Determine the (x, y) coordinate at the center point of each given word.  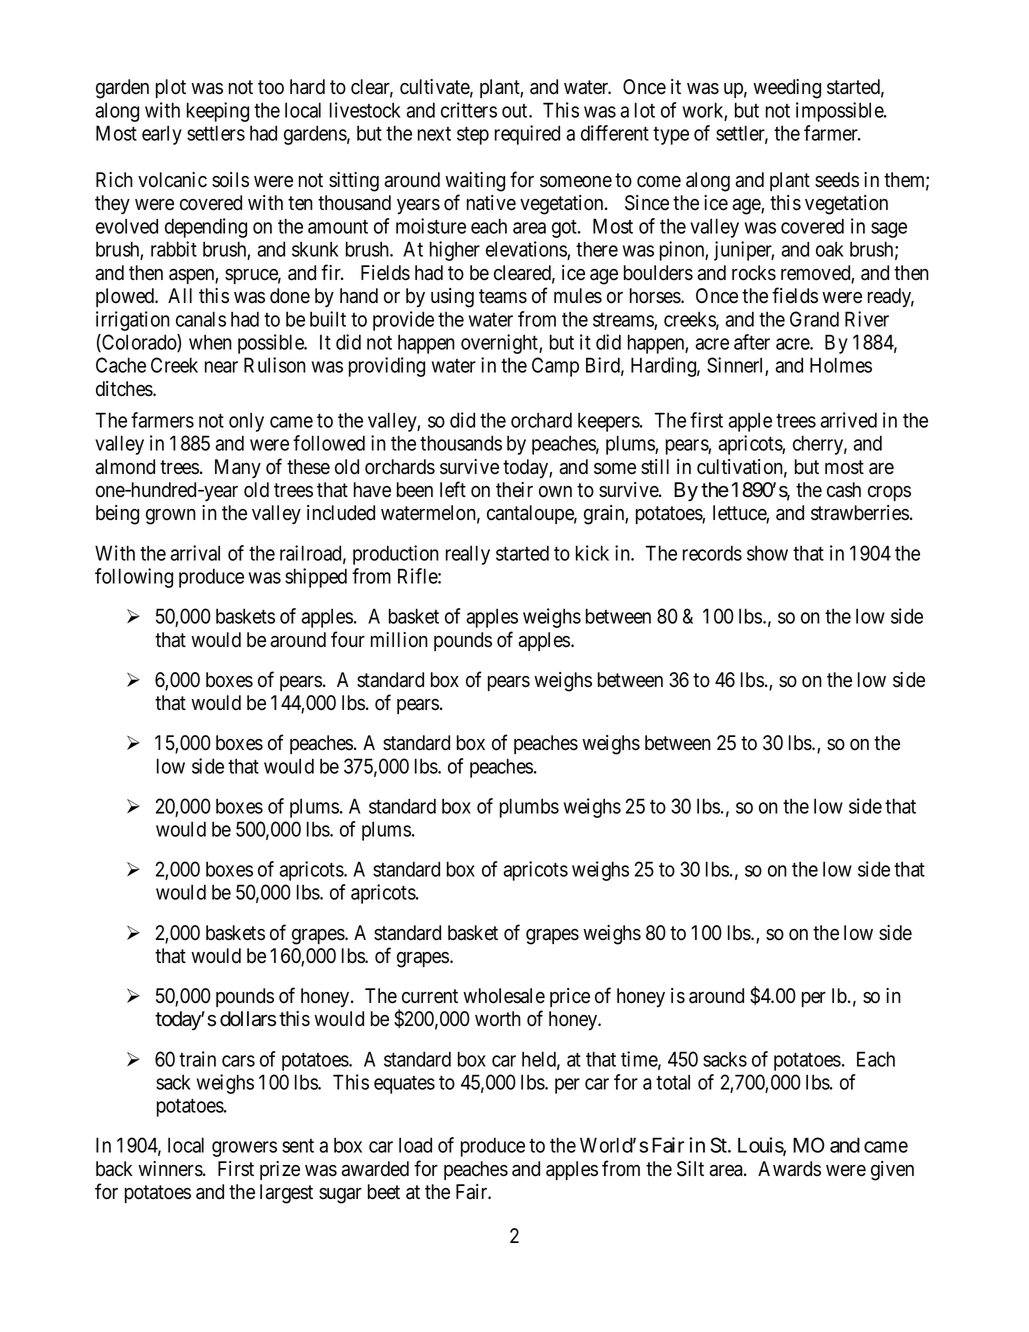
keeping (218, 112)
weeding (787, 89)
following (134, 578)
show (767, 553)
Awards (789, 1169)
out (516, 111)
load (415, 1145)
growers (244, 1149)
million (399, 640)
